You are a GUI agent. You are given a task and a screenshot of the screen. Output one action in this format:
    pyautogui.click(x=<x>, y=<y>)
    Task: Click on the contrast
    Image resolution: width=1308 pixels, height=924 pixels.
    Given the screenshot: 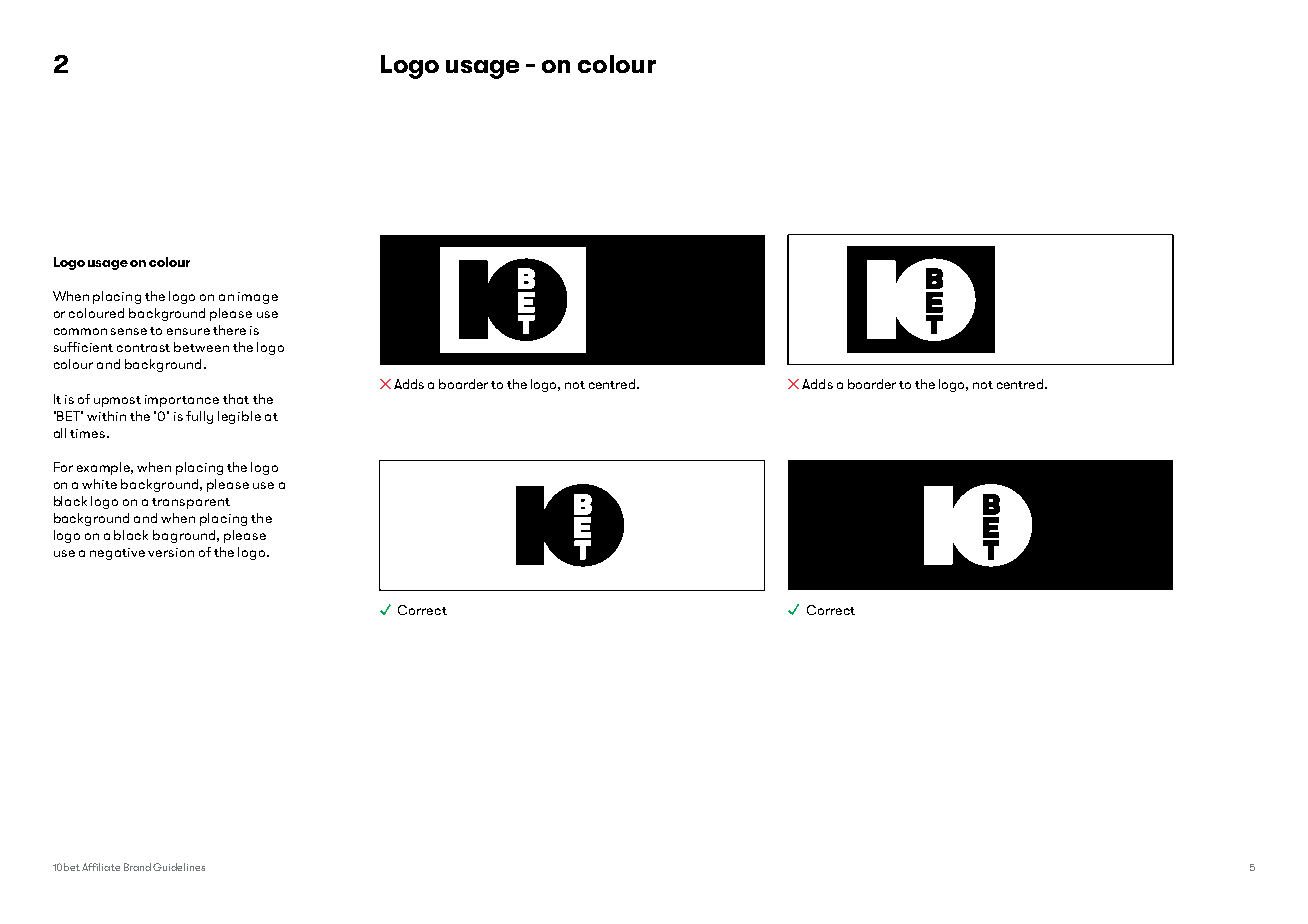 What is the action you would take?
    pyautogui.click(x=143, y=348)
